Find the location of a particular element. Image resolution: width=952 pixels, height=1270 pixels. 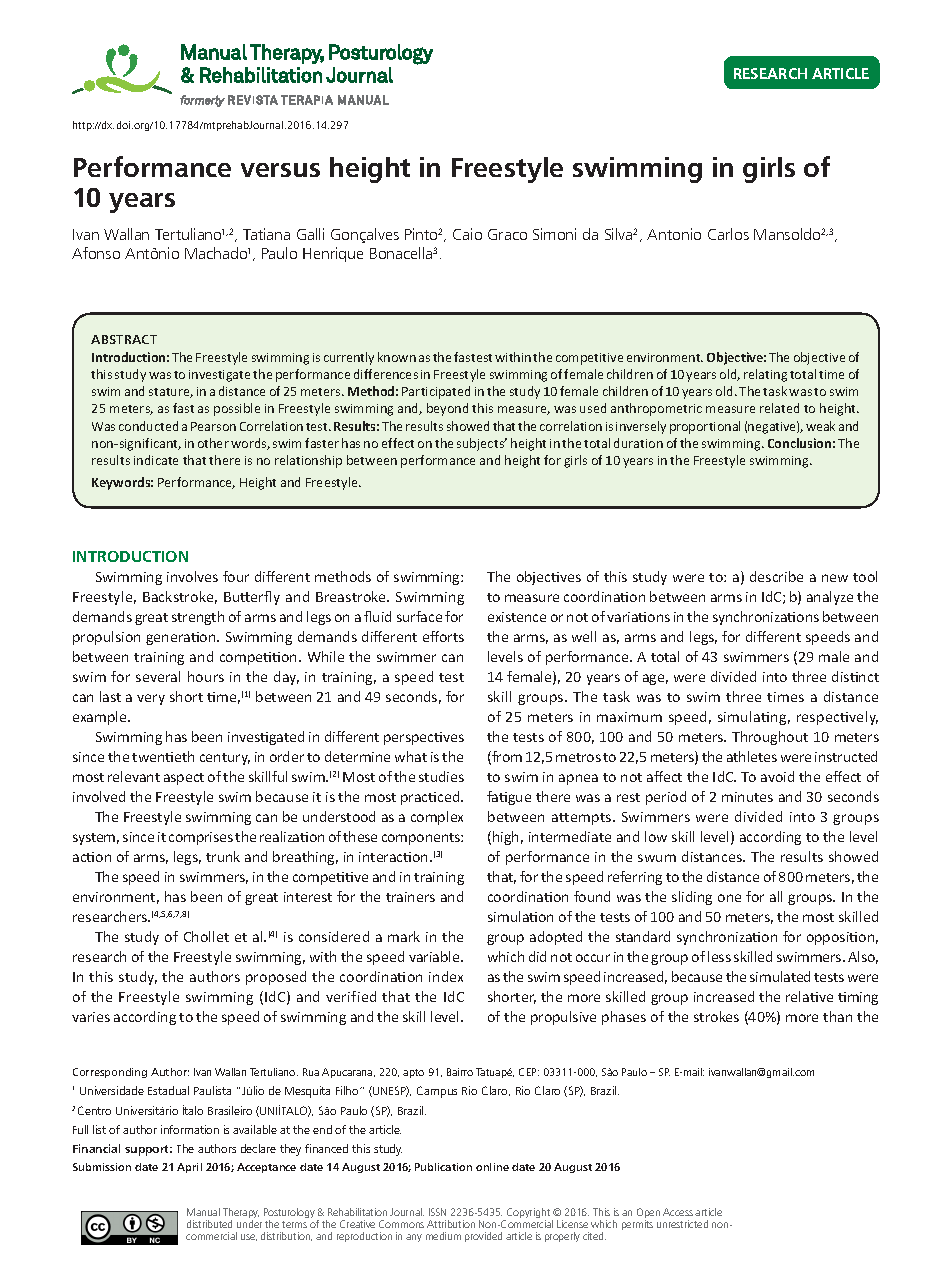

indicate is located at coordinates (156, 460).
